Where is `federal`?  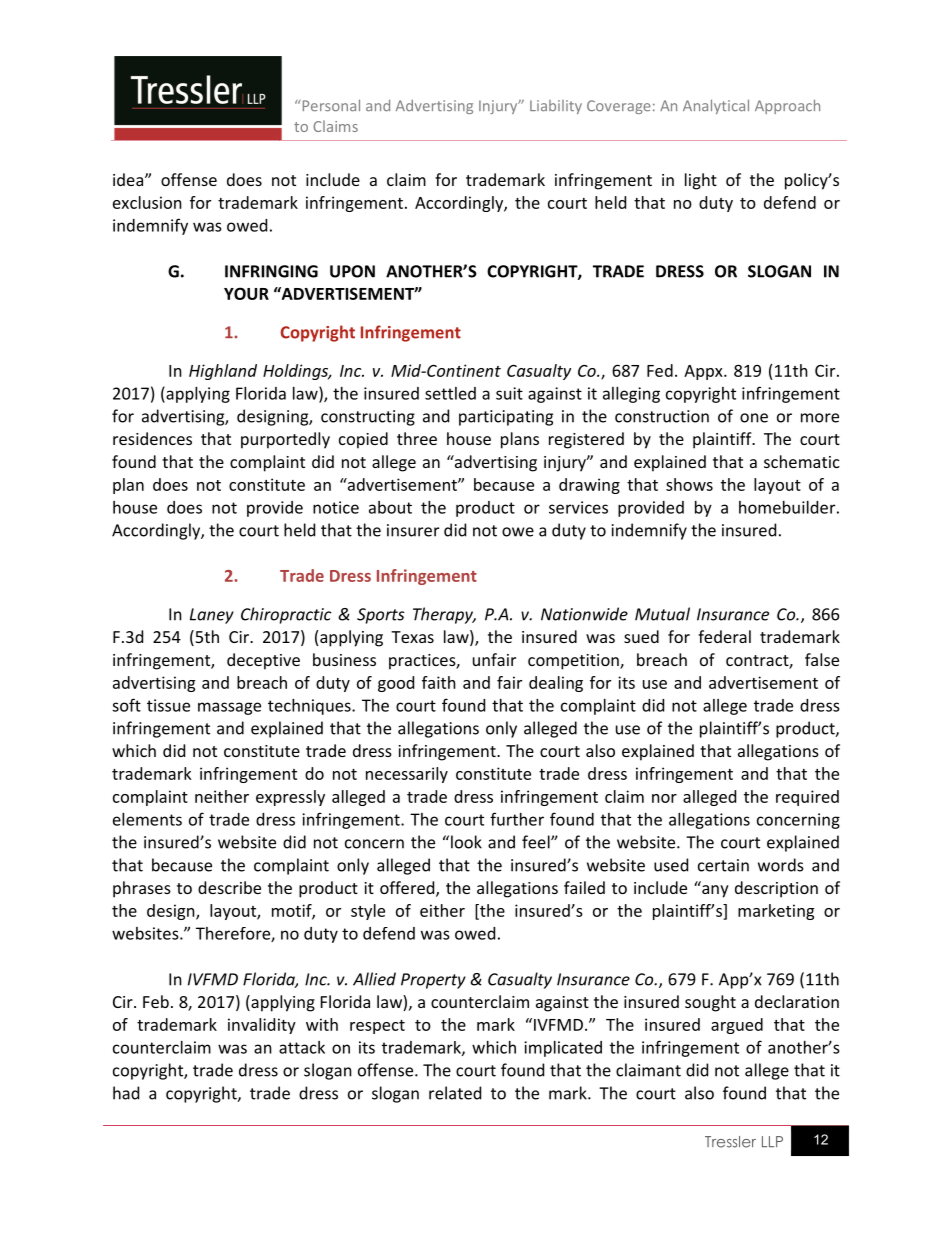 federal is located at coordinates (724, 636).
